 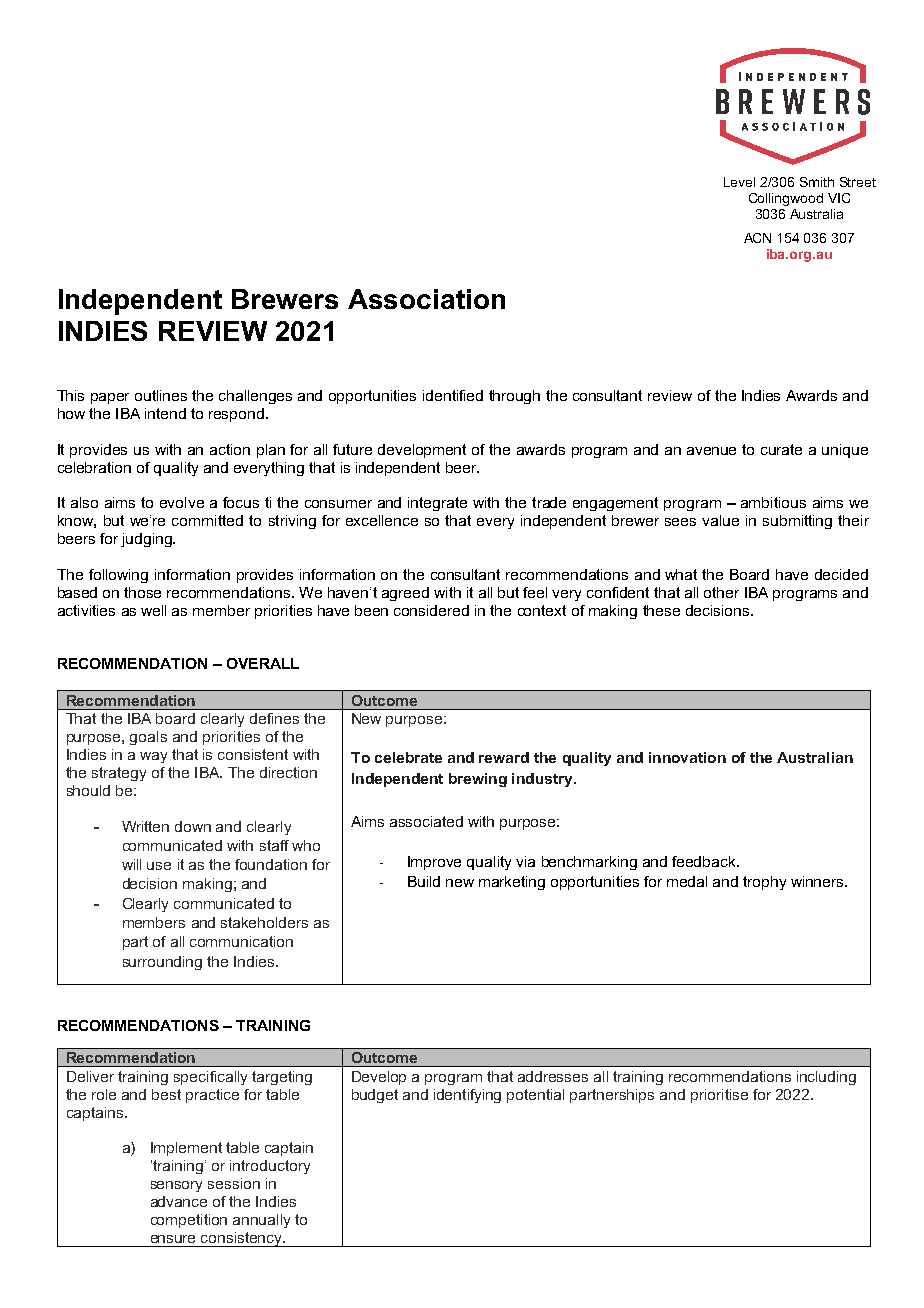 I want to click on innovation, so click(x=687, y=757).
